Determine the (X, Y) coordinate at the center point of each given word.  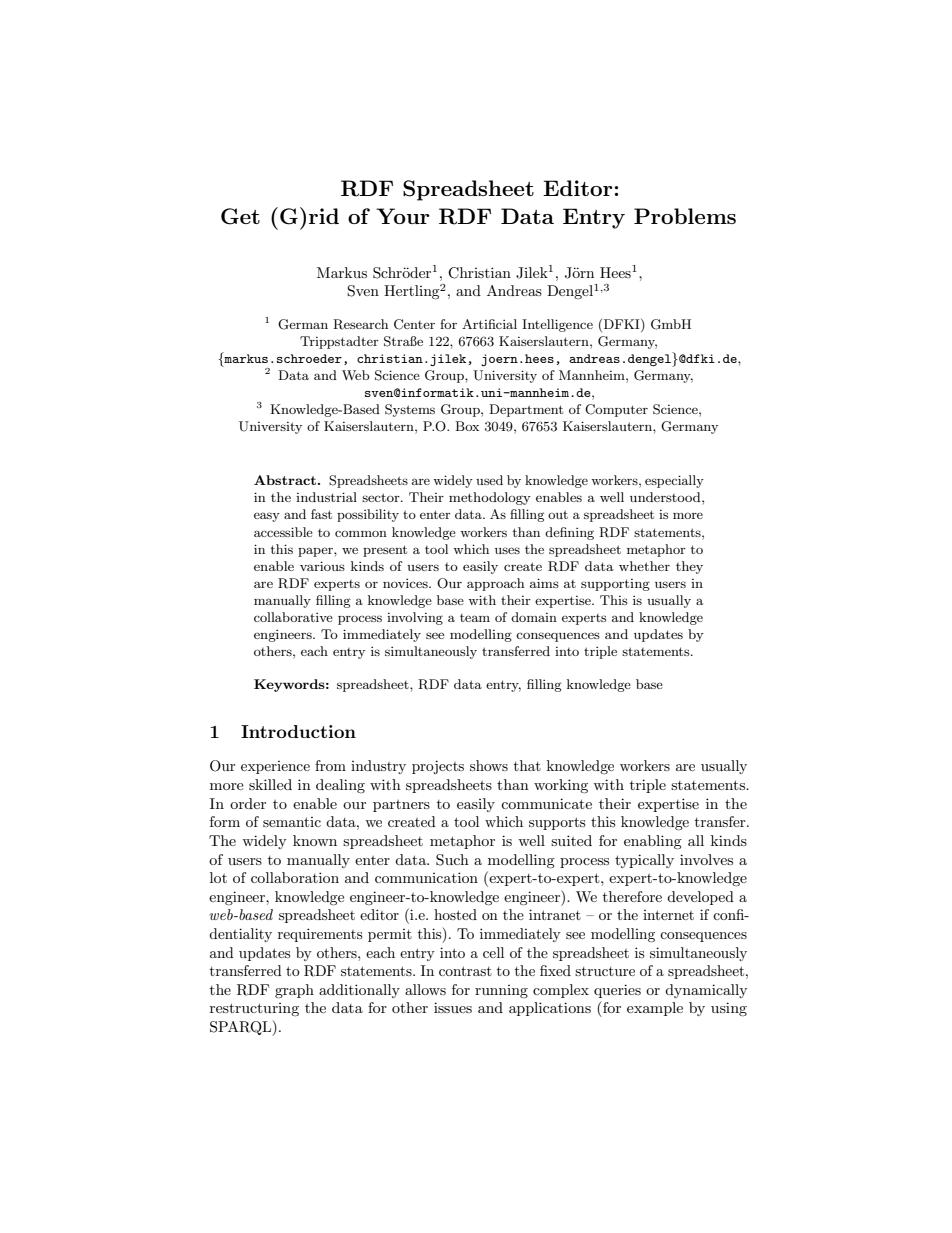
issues (453, 1007)
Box (467, 426)
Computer (616, 410)
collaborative (293, 617)
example (655, 1009)
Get (240, 216)
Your (403, 216)
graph (294, 991)
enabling (653, 842)
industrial (326, 497)
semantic (292, 822)
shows (489, 765)
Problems (685, 216)
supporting (615, 585)
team (475, 618)
